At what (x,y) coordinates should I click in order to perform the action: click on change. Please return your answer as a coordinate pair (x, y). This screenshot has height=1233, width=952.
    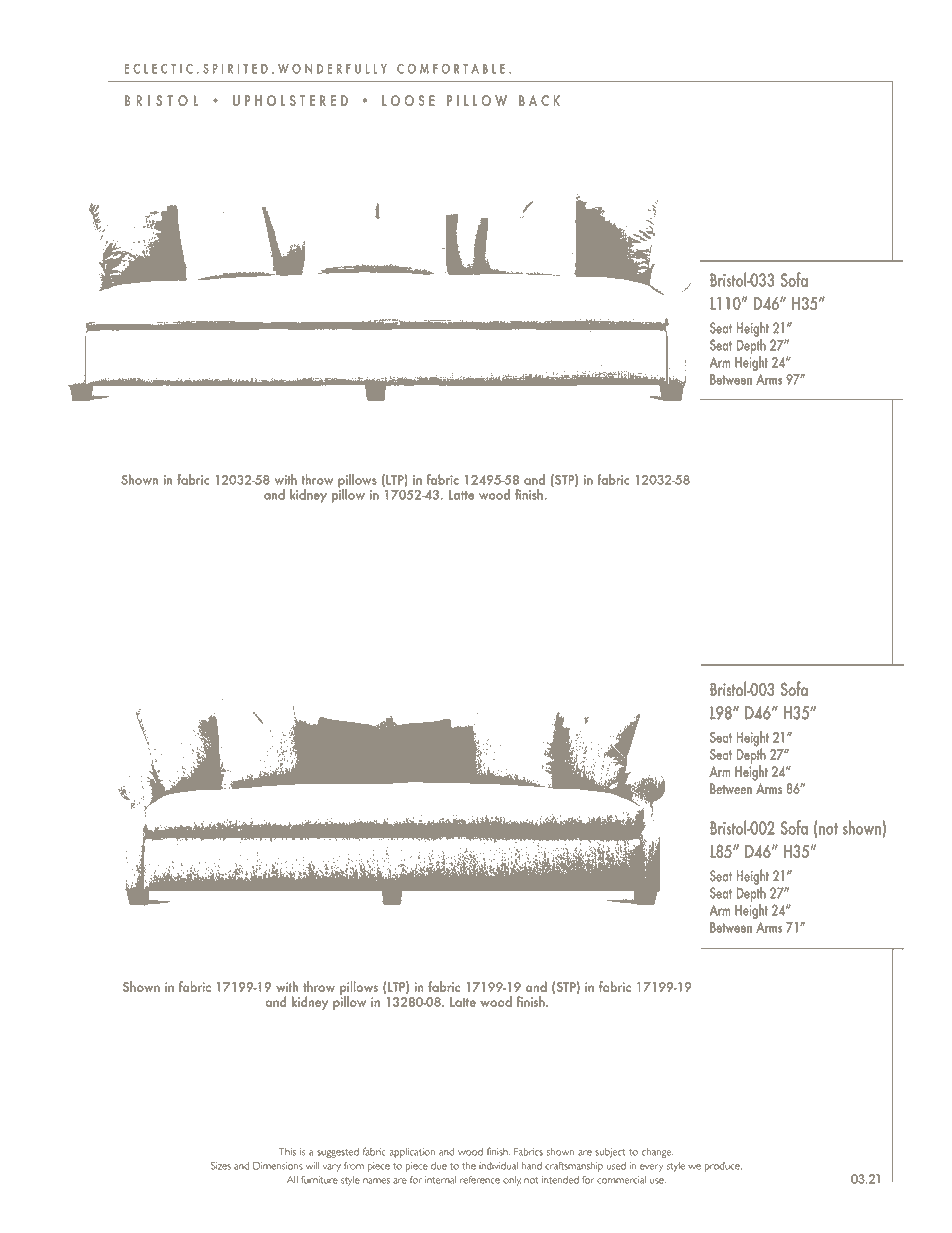
    Looking at the image, I should click on (657, 1153).
